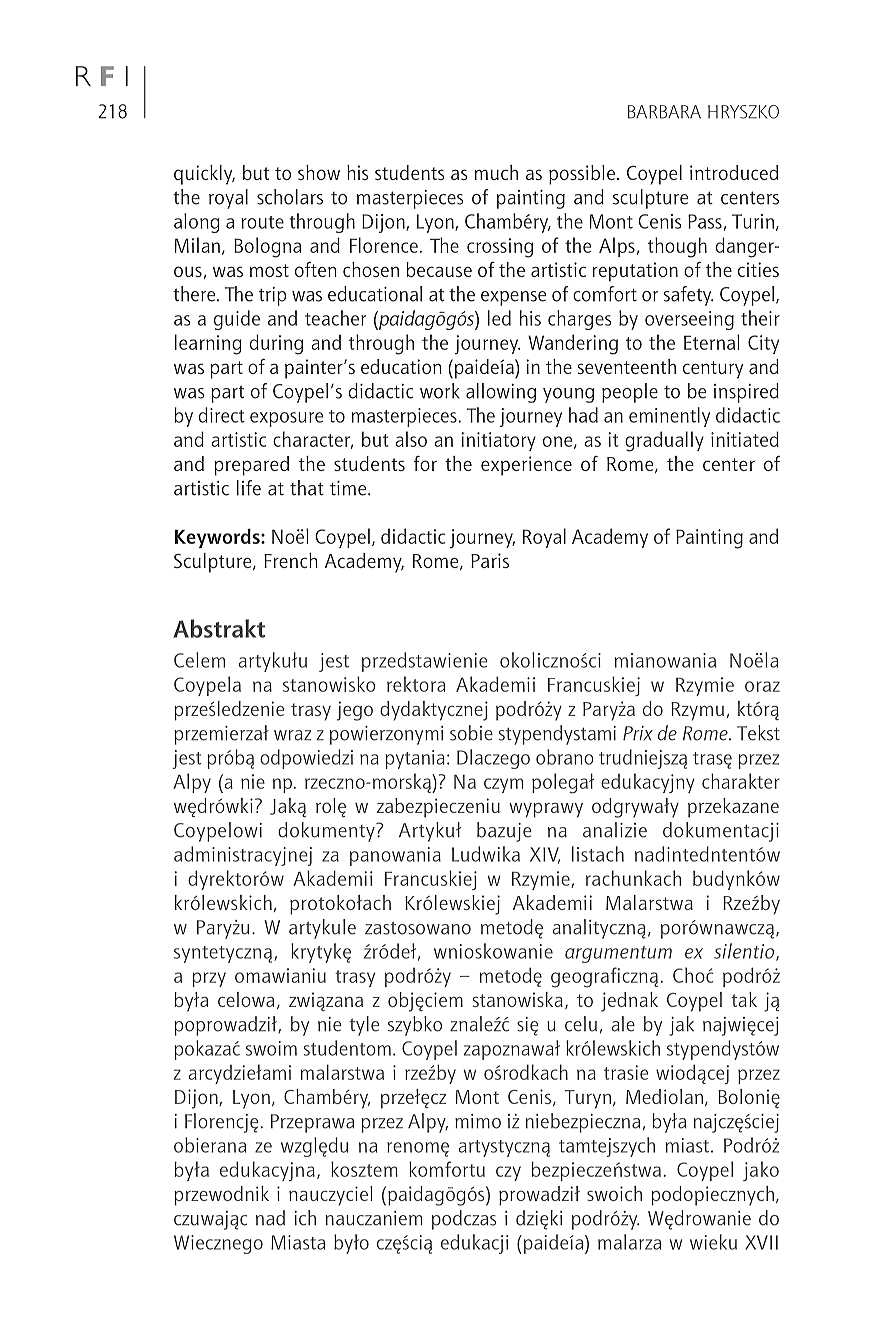 The image size is (896, 1332). Describe the element at coordinates (291, 560) in the document. I see `French` at that location.
